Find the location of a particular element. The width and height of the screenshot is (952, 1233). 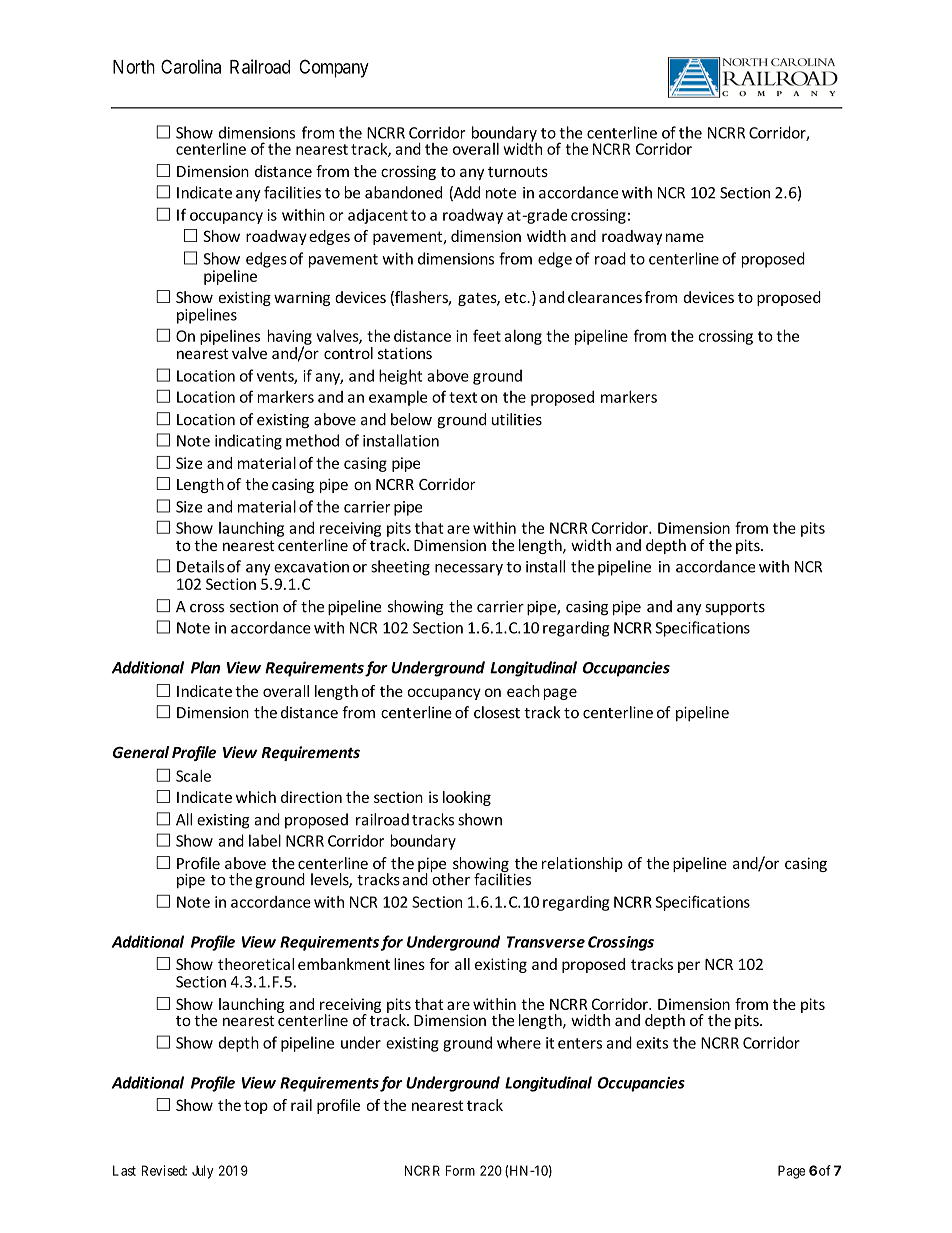

Plan is located at coordinates (205, 667).
